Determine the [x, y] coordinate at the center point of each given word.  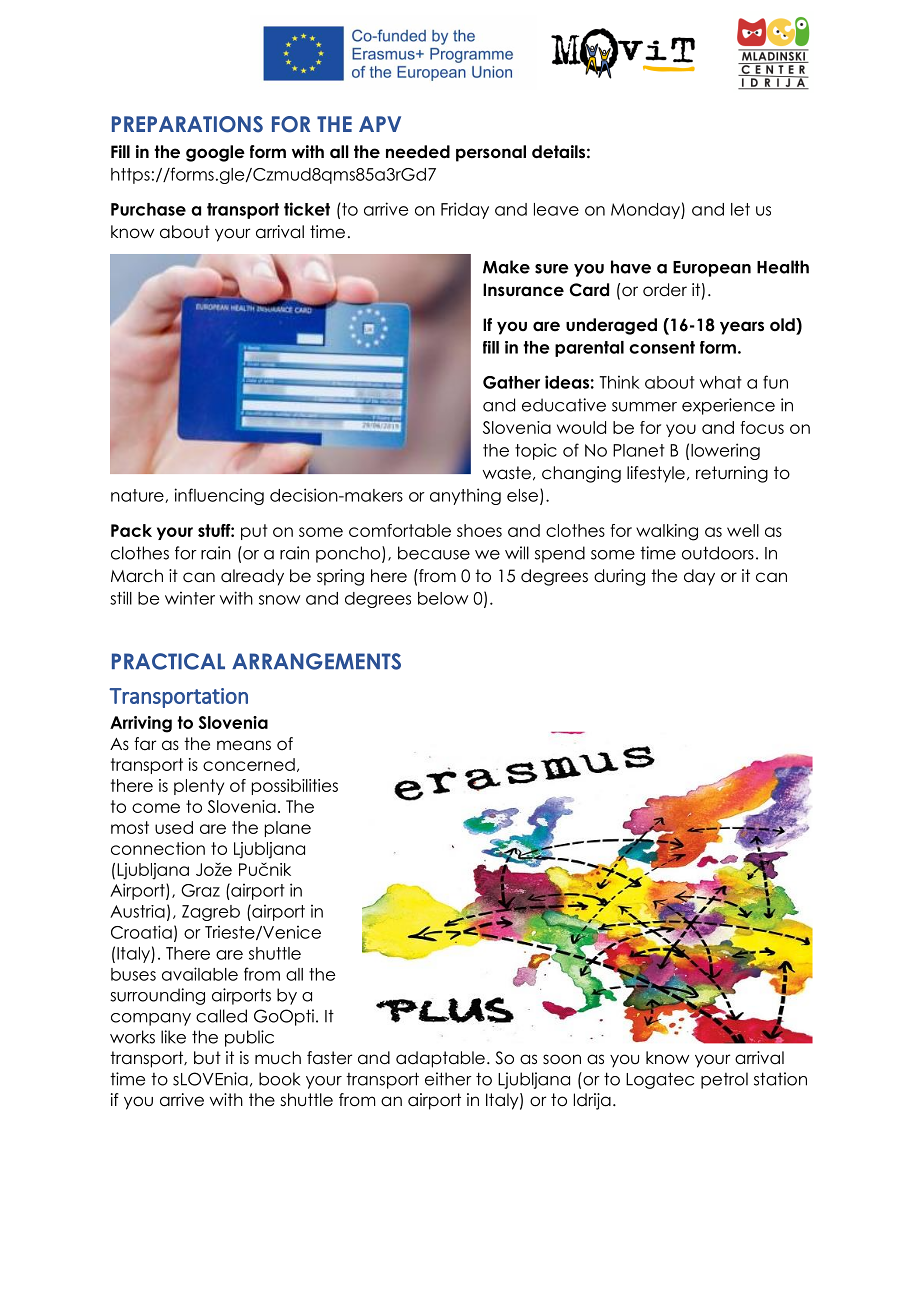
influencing [219, 496]
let [740, 209]
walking [667, 532]
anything [465, 496]
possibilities [295, 787]
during [619, 577]
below [443, 598]
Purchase [148, 209]
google [215, 153]
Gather [511, 382]
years [742, 328]
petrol [724, 1080]
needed [418, 152]
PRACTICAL [168, 661]
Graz [200, 890]
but [207, 1058]
